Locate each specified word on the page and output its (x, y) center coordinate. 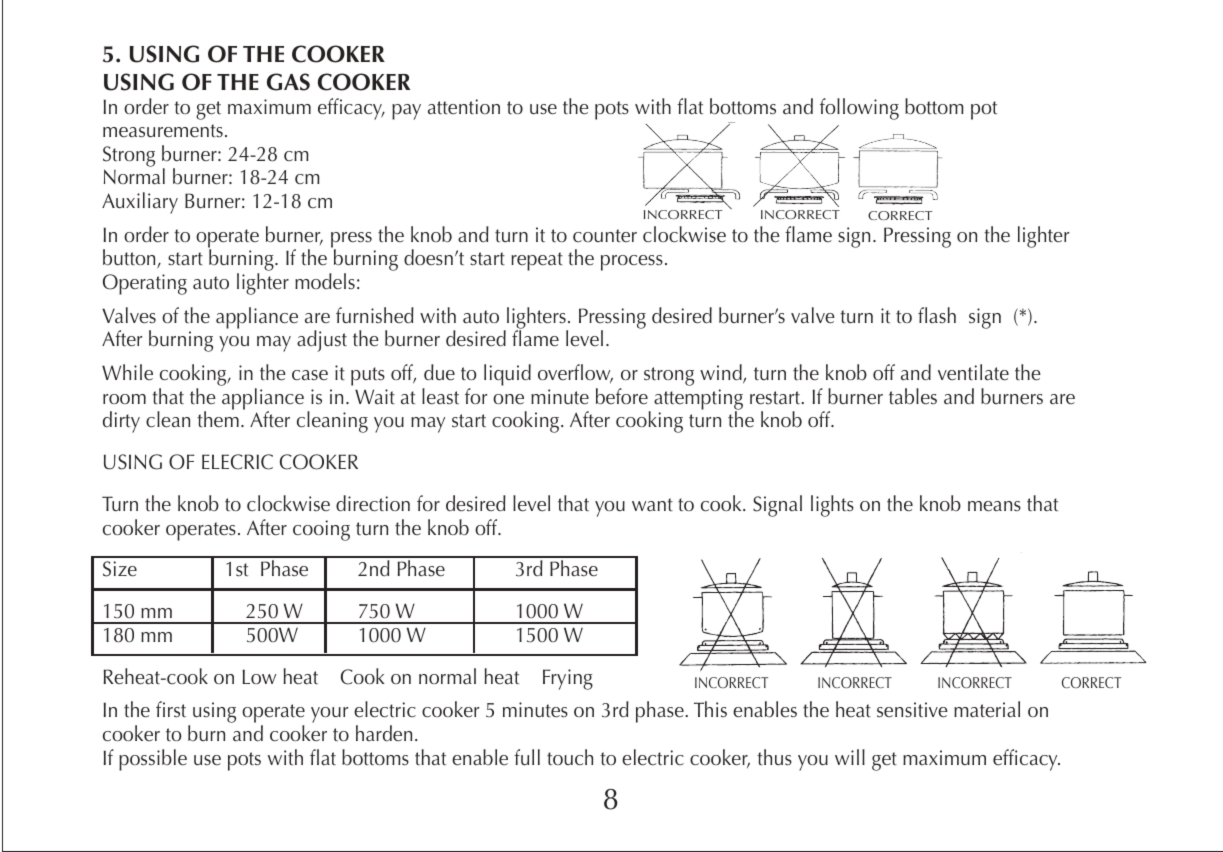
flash (937, 315)
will (850, 757)
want (652, 504)
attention (464, 107)
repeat (537, 261)
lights (832, 506)
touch (570, 757)
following (859, 109)
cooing (321, 530)
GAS (288, 82)
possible (153, 760)
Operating (145, 284)
